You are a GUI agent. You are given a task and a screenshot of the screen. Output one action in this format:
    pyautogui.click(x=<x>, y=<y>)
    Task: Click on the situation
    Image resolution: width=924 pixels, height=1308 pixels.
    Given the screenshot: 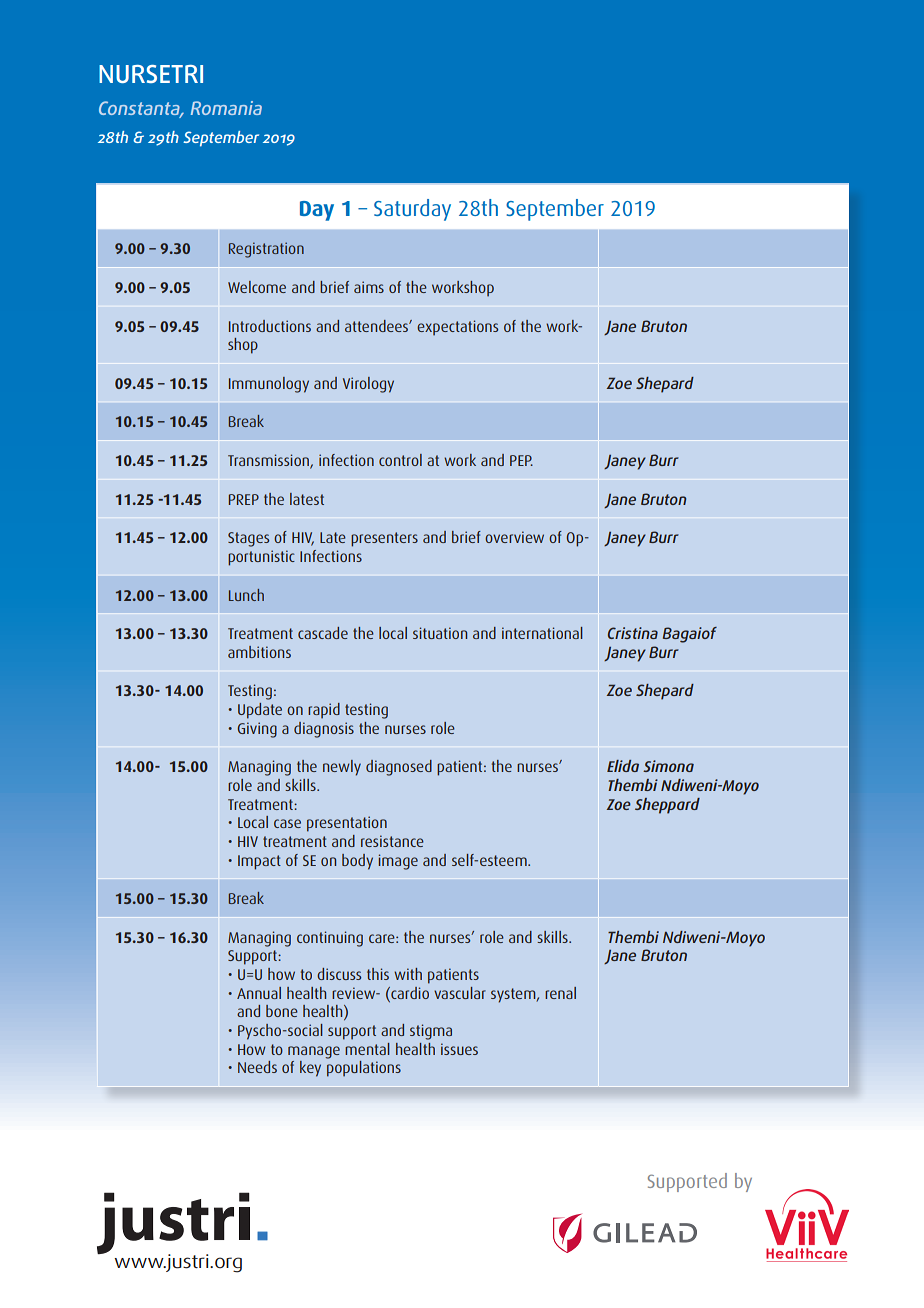 What is the action you would take?
    pyautogui.click(x=440, y=633)
